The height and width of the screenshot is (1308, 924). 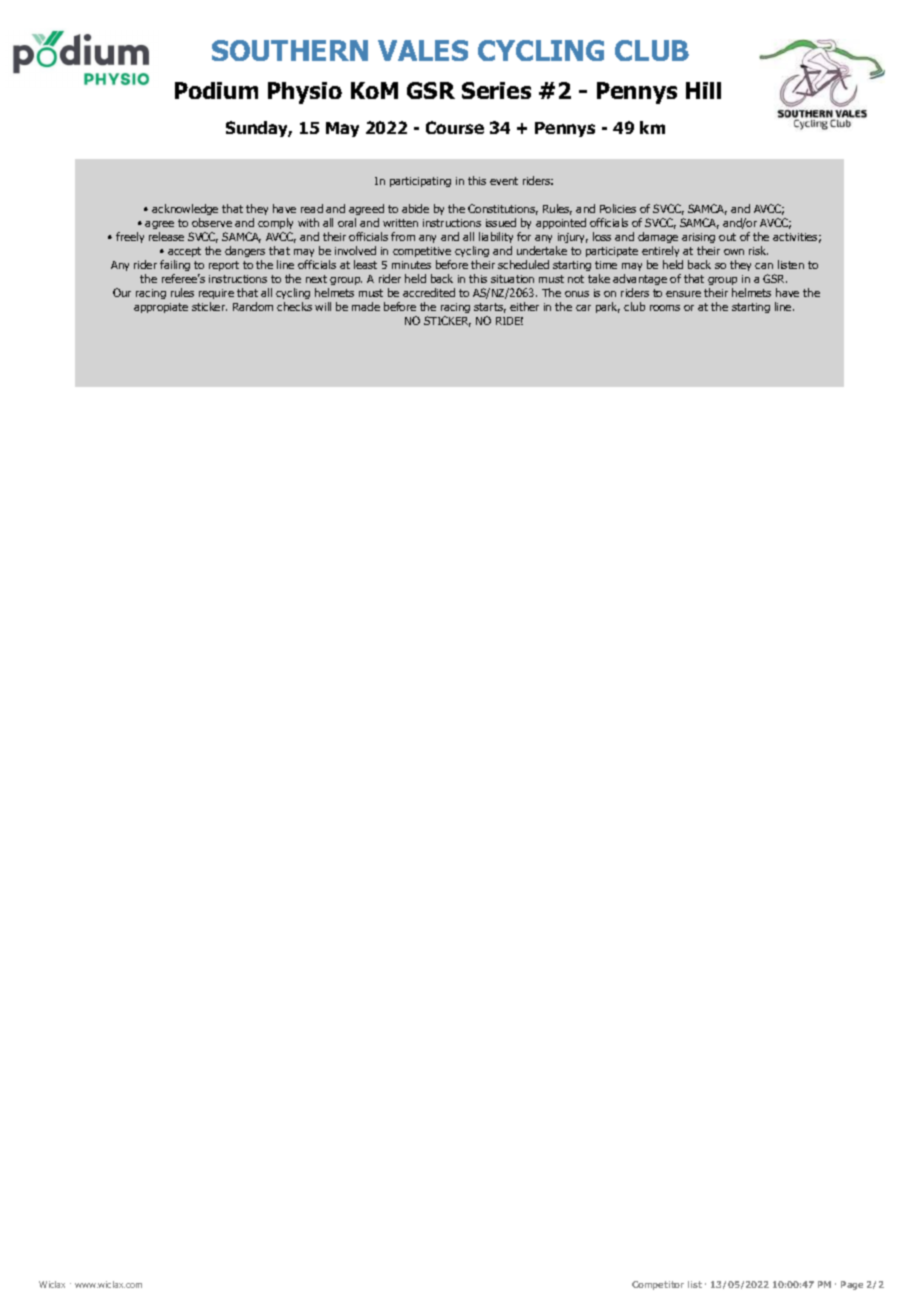 I want to click on rooms, so click(x=665, y=308).
